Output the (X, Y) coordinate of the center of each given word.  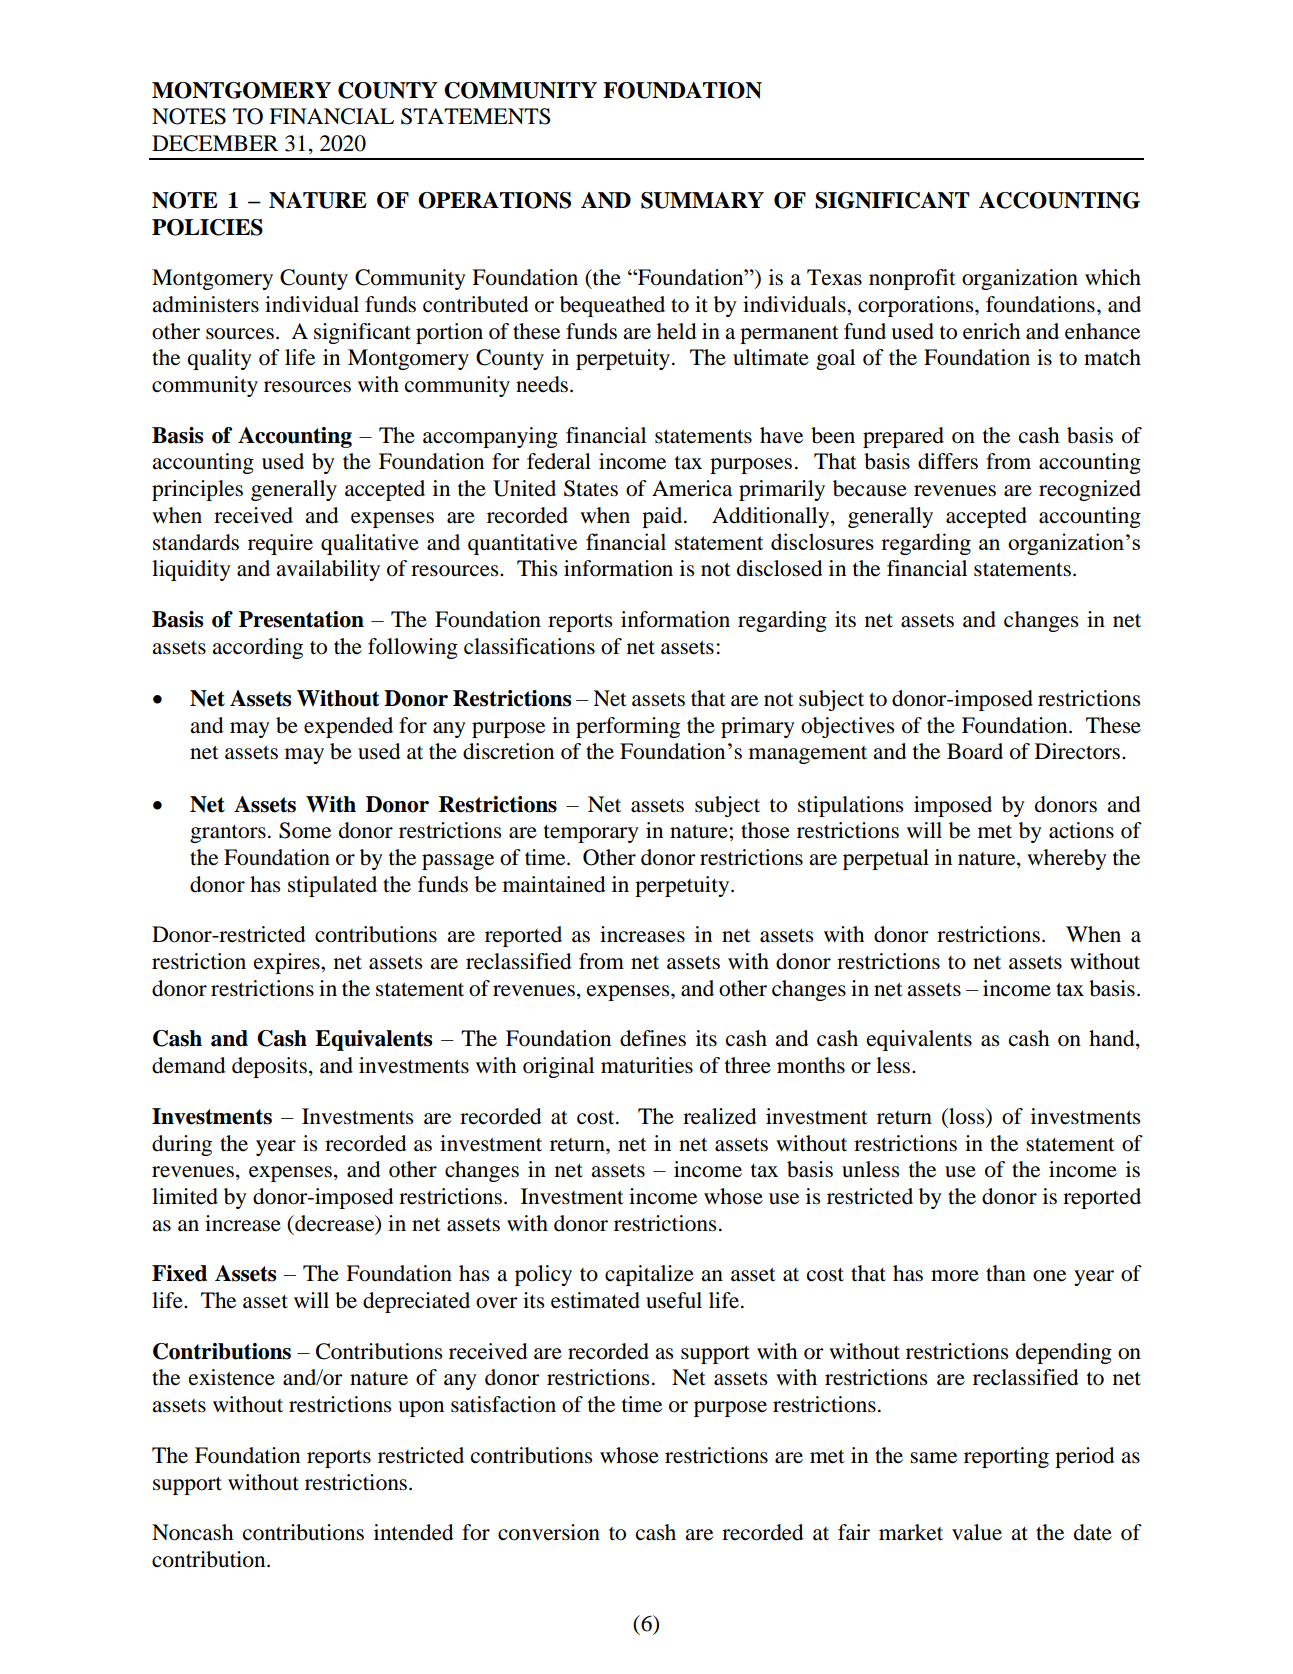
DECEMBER (215, 143)
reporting (1006, 1457)
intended (413, 1532)
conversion (549, 1532)
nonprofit (912, 279)
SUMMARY (702, 200)
